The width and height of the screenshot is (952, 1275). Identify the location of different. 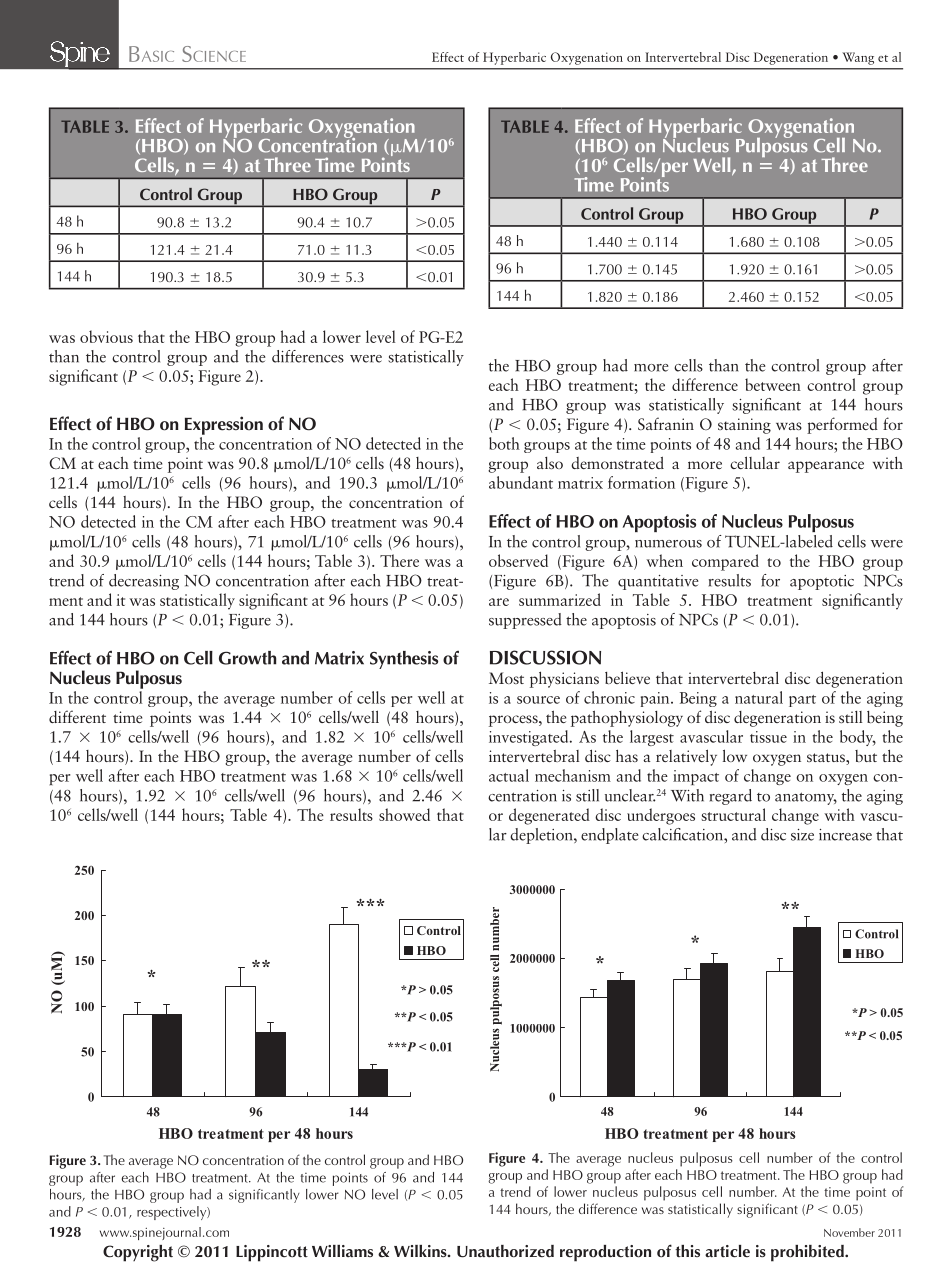
(77, 716).
